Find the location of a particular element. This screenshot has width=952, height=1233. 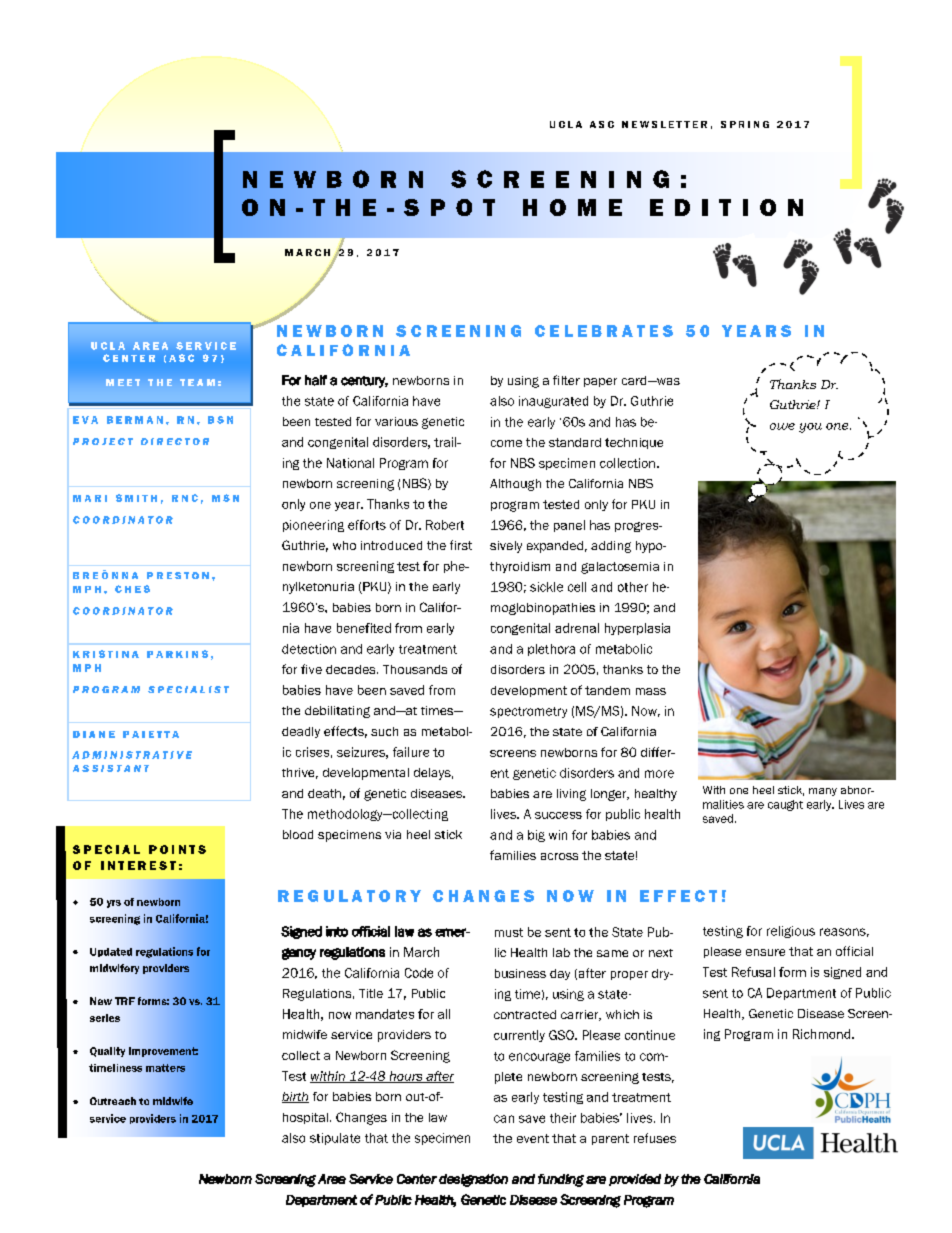

caught is located at coordinates (785, 805).
